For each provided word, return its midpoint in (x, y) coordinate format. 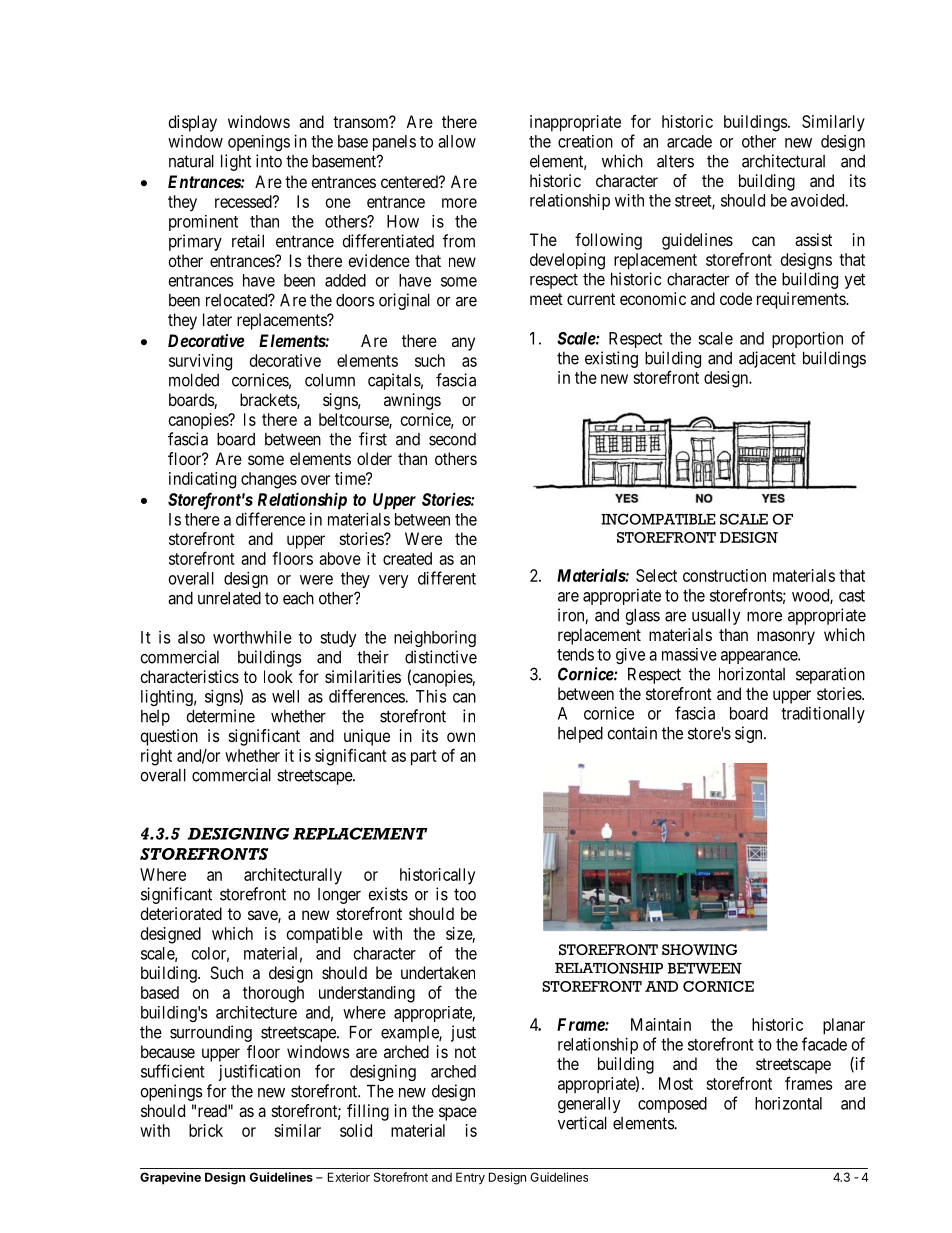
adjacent (767, 359)
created (407, 558)
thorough (273, 994)
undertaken (438, 972)
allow (457, 141)
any (463, 344)
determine (220, 716)
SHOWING (699, 949)
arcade (689, 141)
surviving (200, 362)
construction (724, 575)
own (461, 737)
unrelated (229, 598)
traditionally (823, 714)
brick (206, 1130)
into (269, 161)
